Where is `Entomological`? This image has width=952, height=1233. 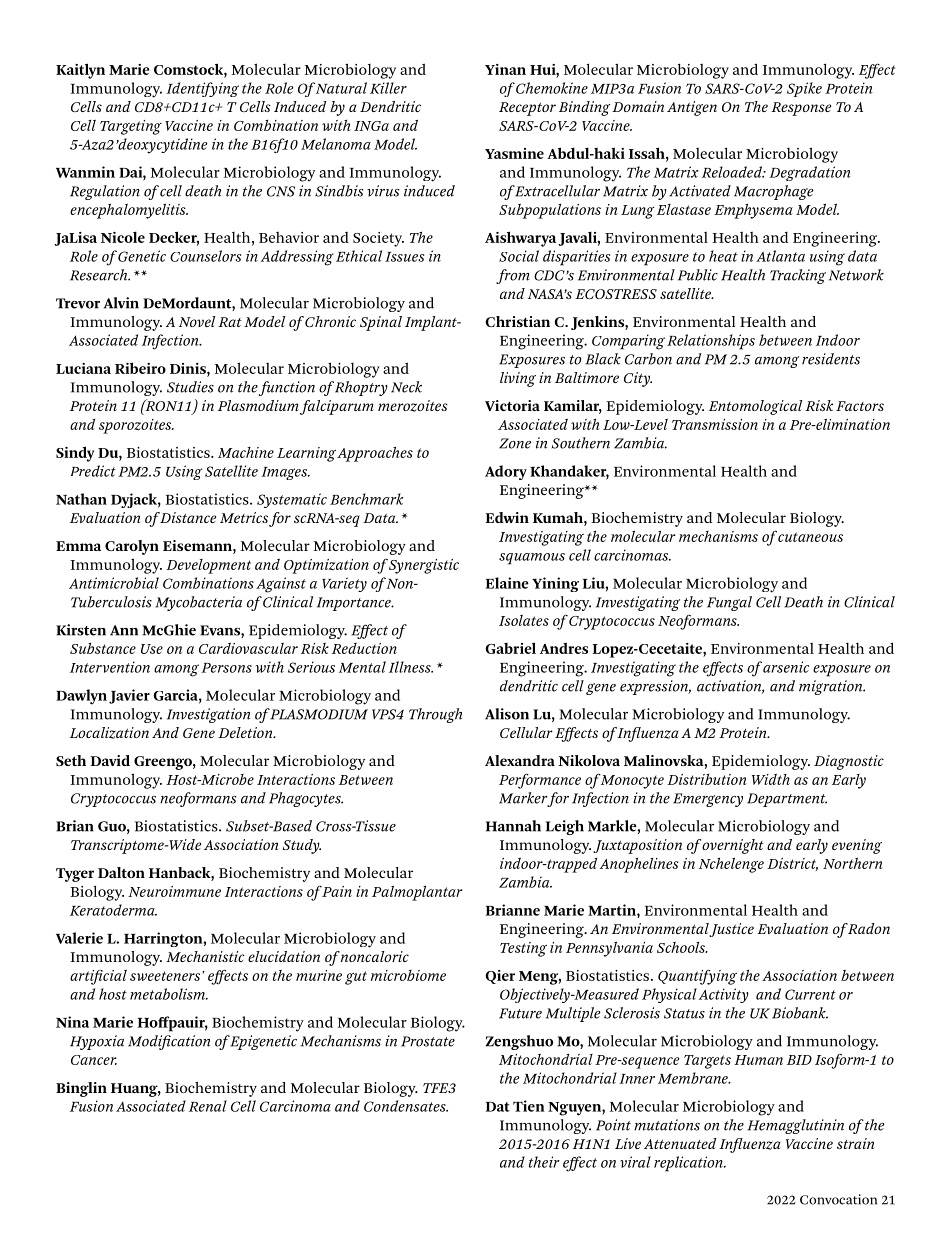
Entomological is located at coordinates (755, 407).
